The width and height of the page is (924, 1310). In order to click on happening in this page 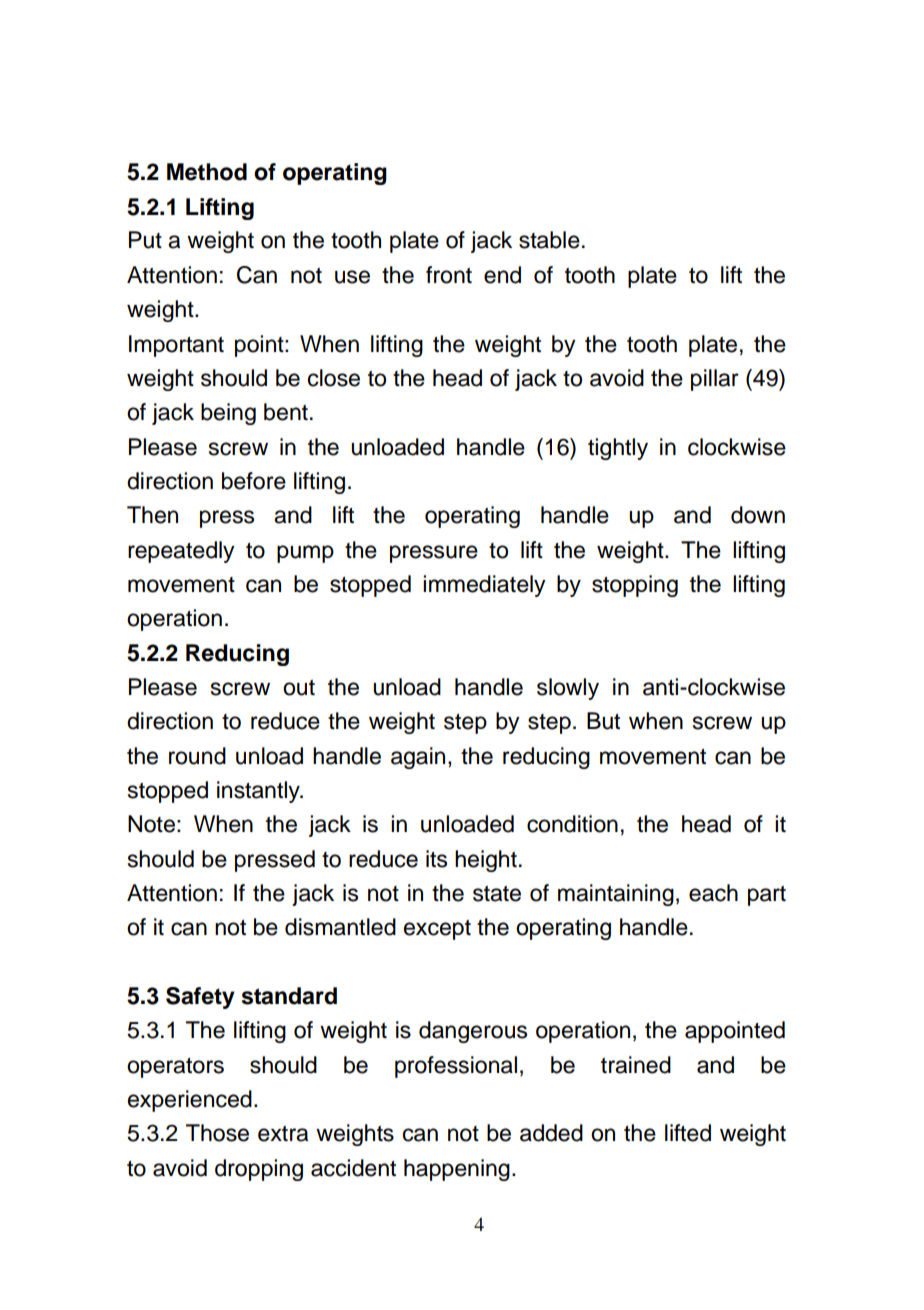, I will do `click(457, 1170)`.
